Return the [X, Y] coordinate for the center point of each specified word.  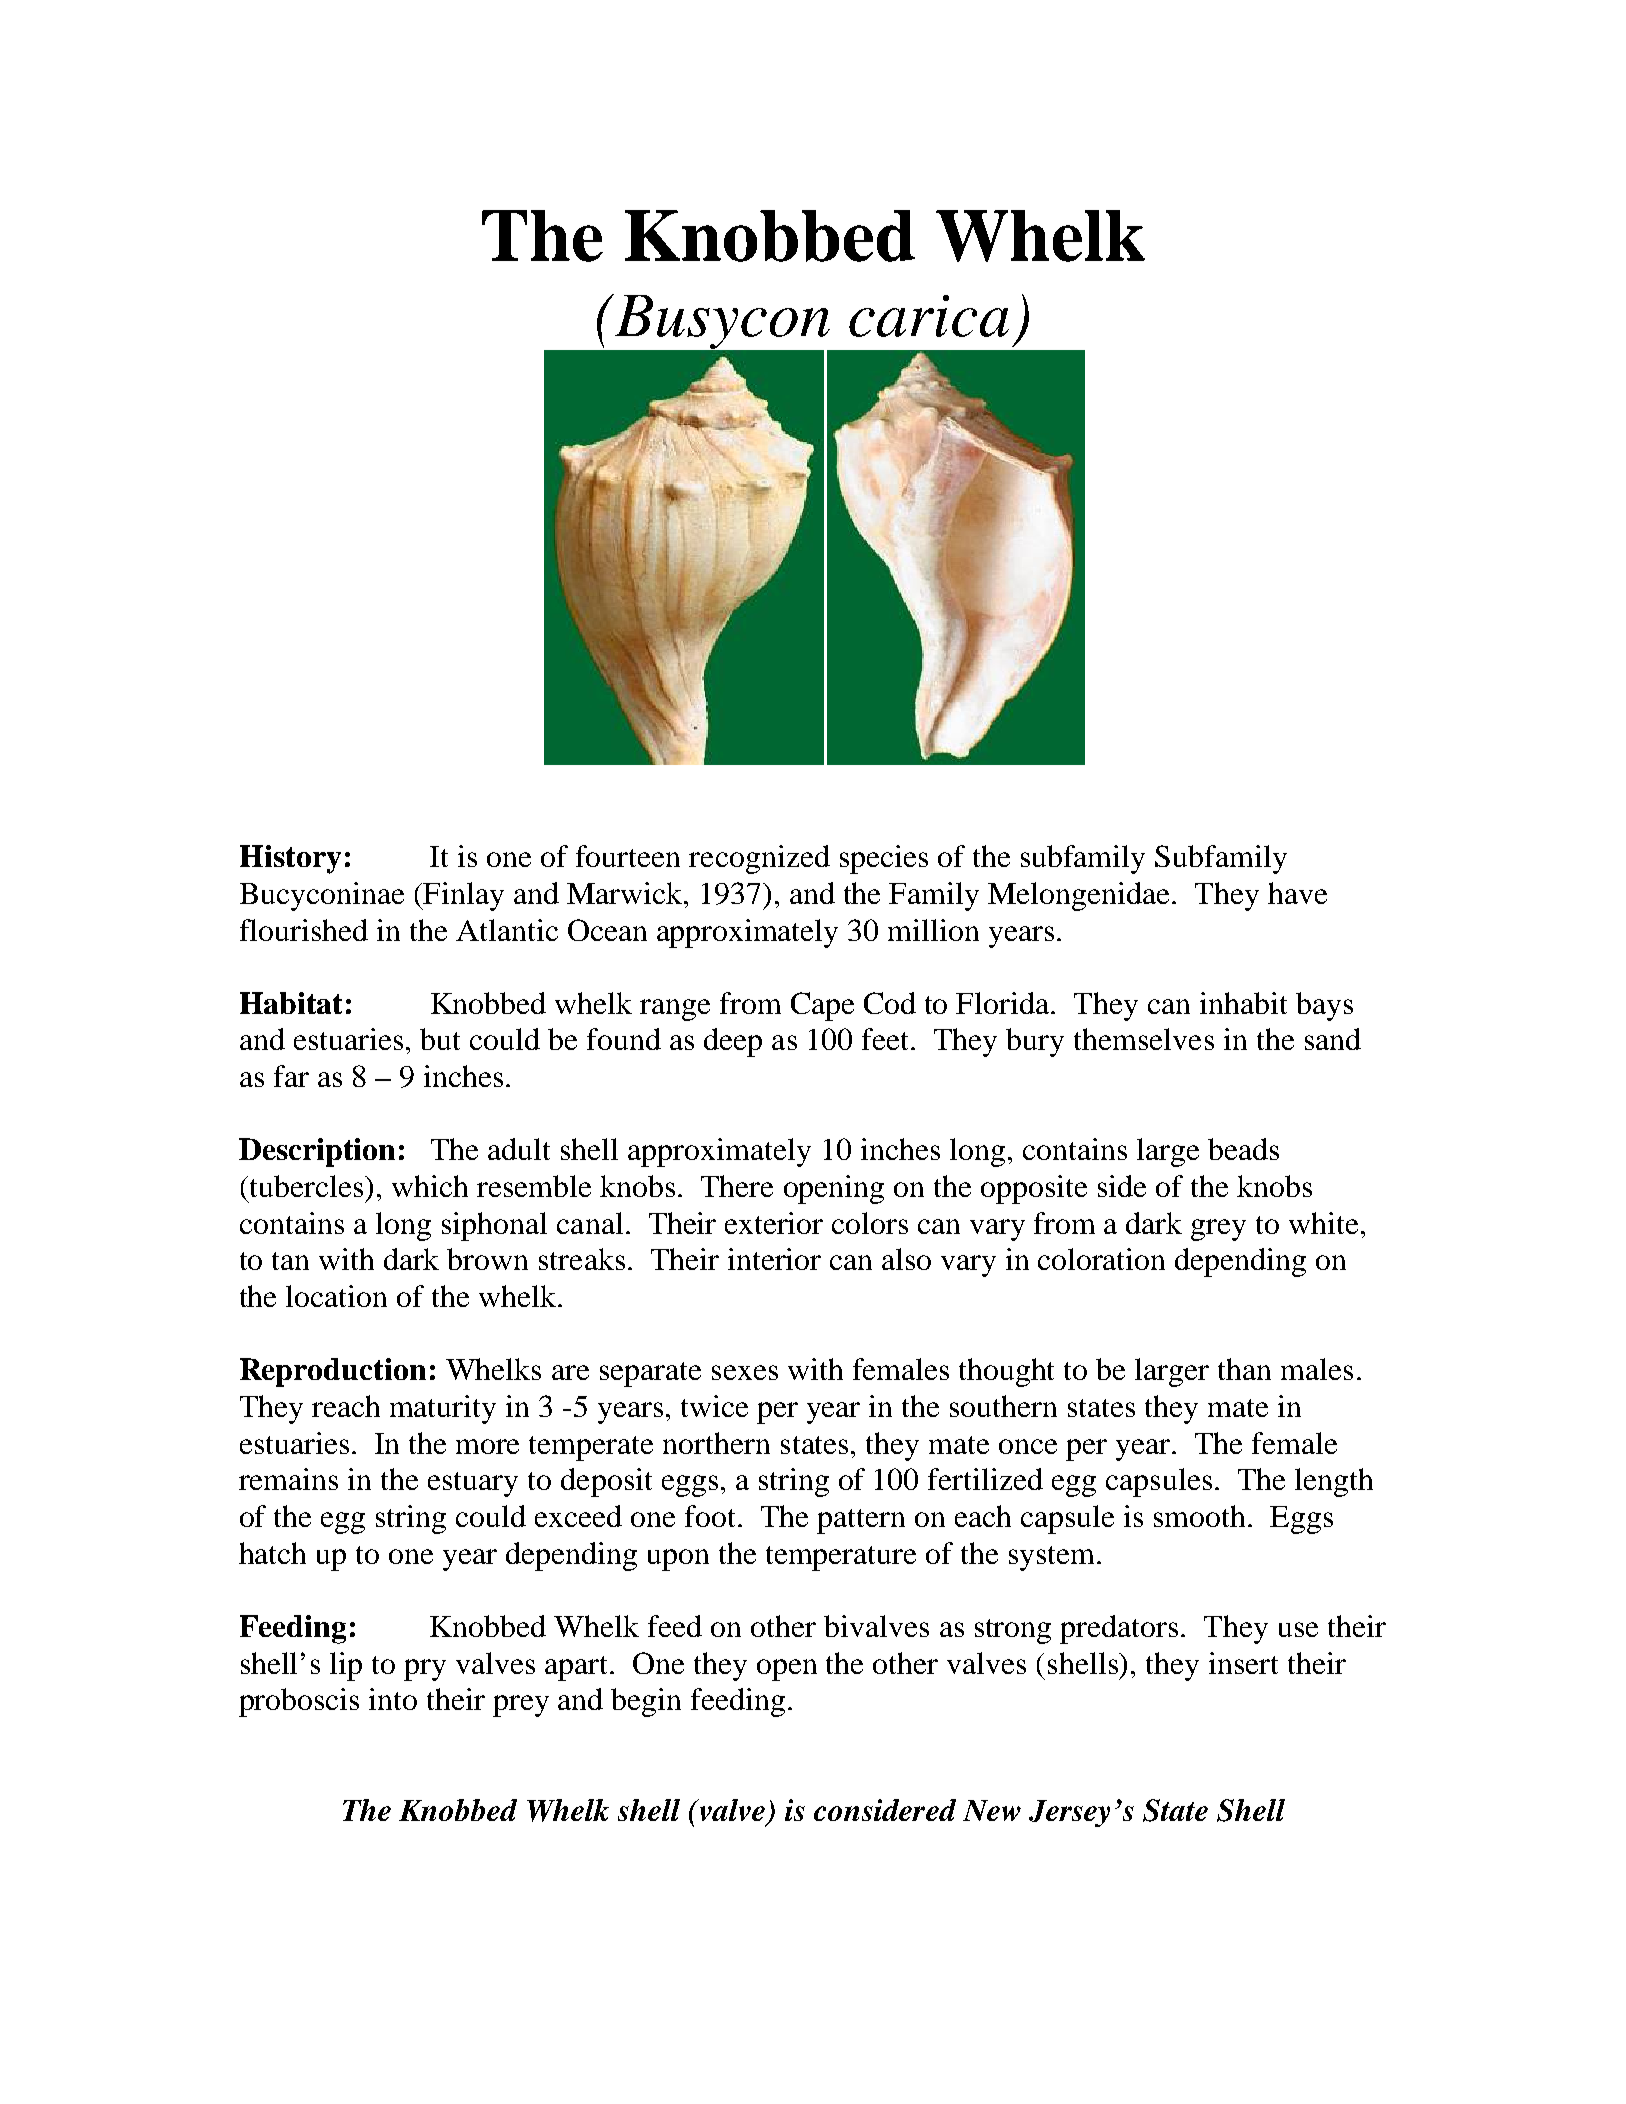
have [1297, 893]
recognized [759, 859]
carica [929, 316]
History [290, 859]
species [884, 859]
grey [1218, 1230]
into [393, 1699]
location [336, 1296]
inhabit [1243, 1003]
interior [774, 1259]
